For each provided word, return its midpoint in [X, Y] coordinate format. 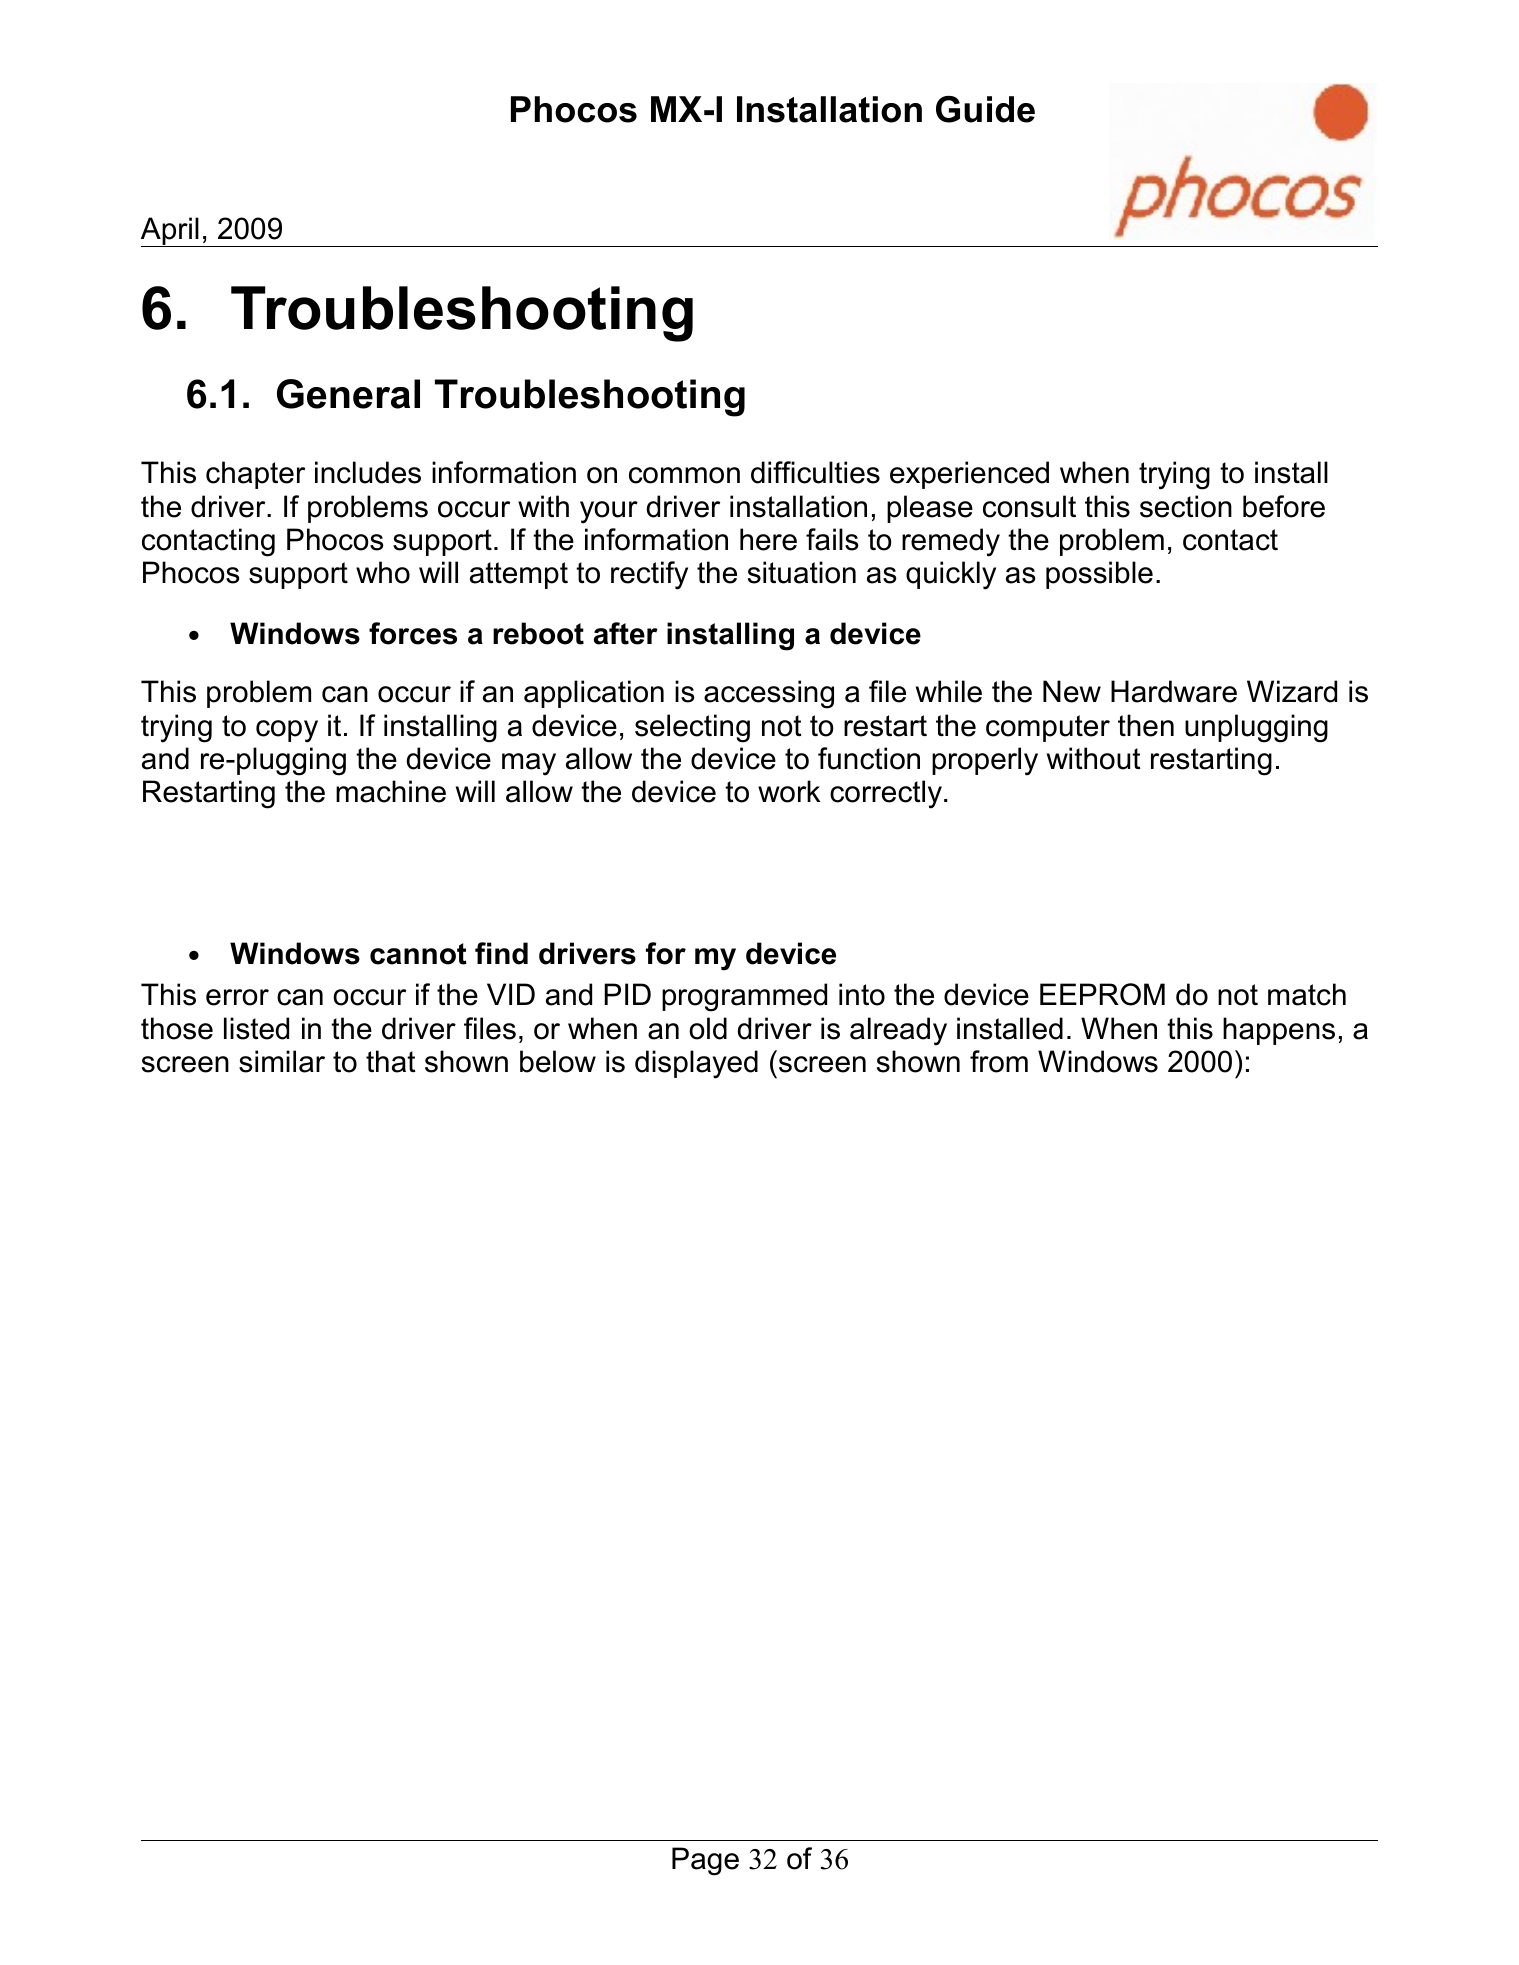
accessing [769, 694]
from [999, 1061]
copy [287, 731]
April [171, 232]
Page [705, 1861]
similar [282, 1061]
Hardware [1174, 691]
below [558, 1061]
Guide [985, 109]
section [1186, 506]
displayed [696, 1064]
